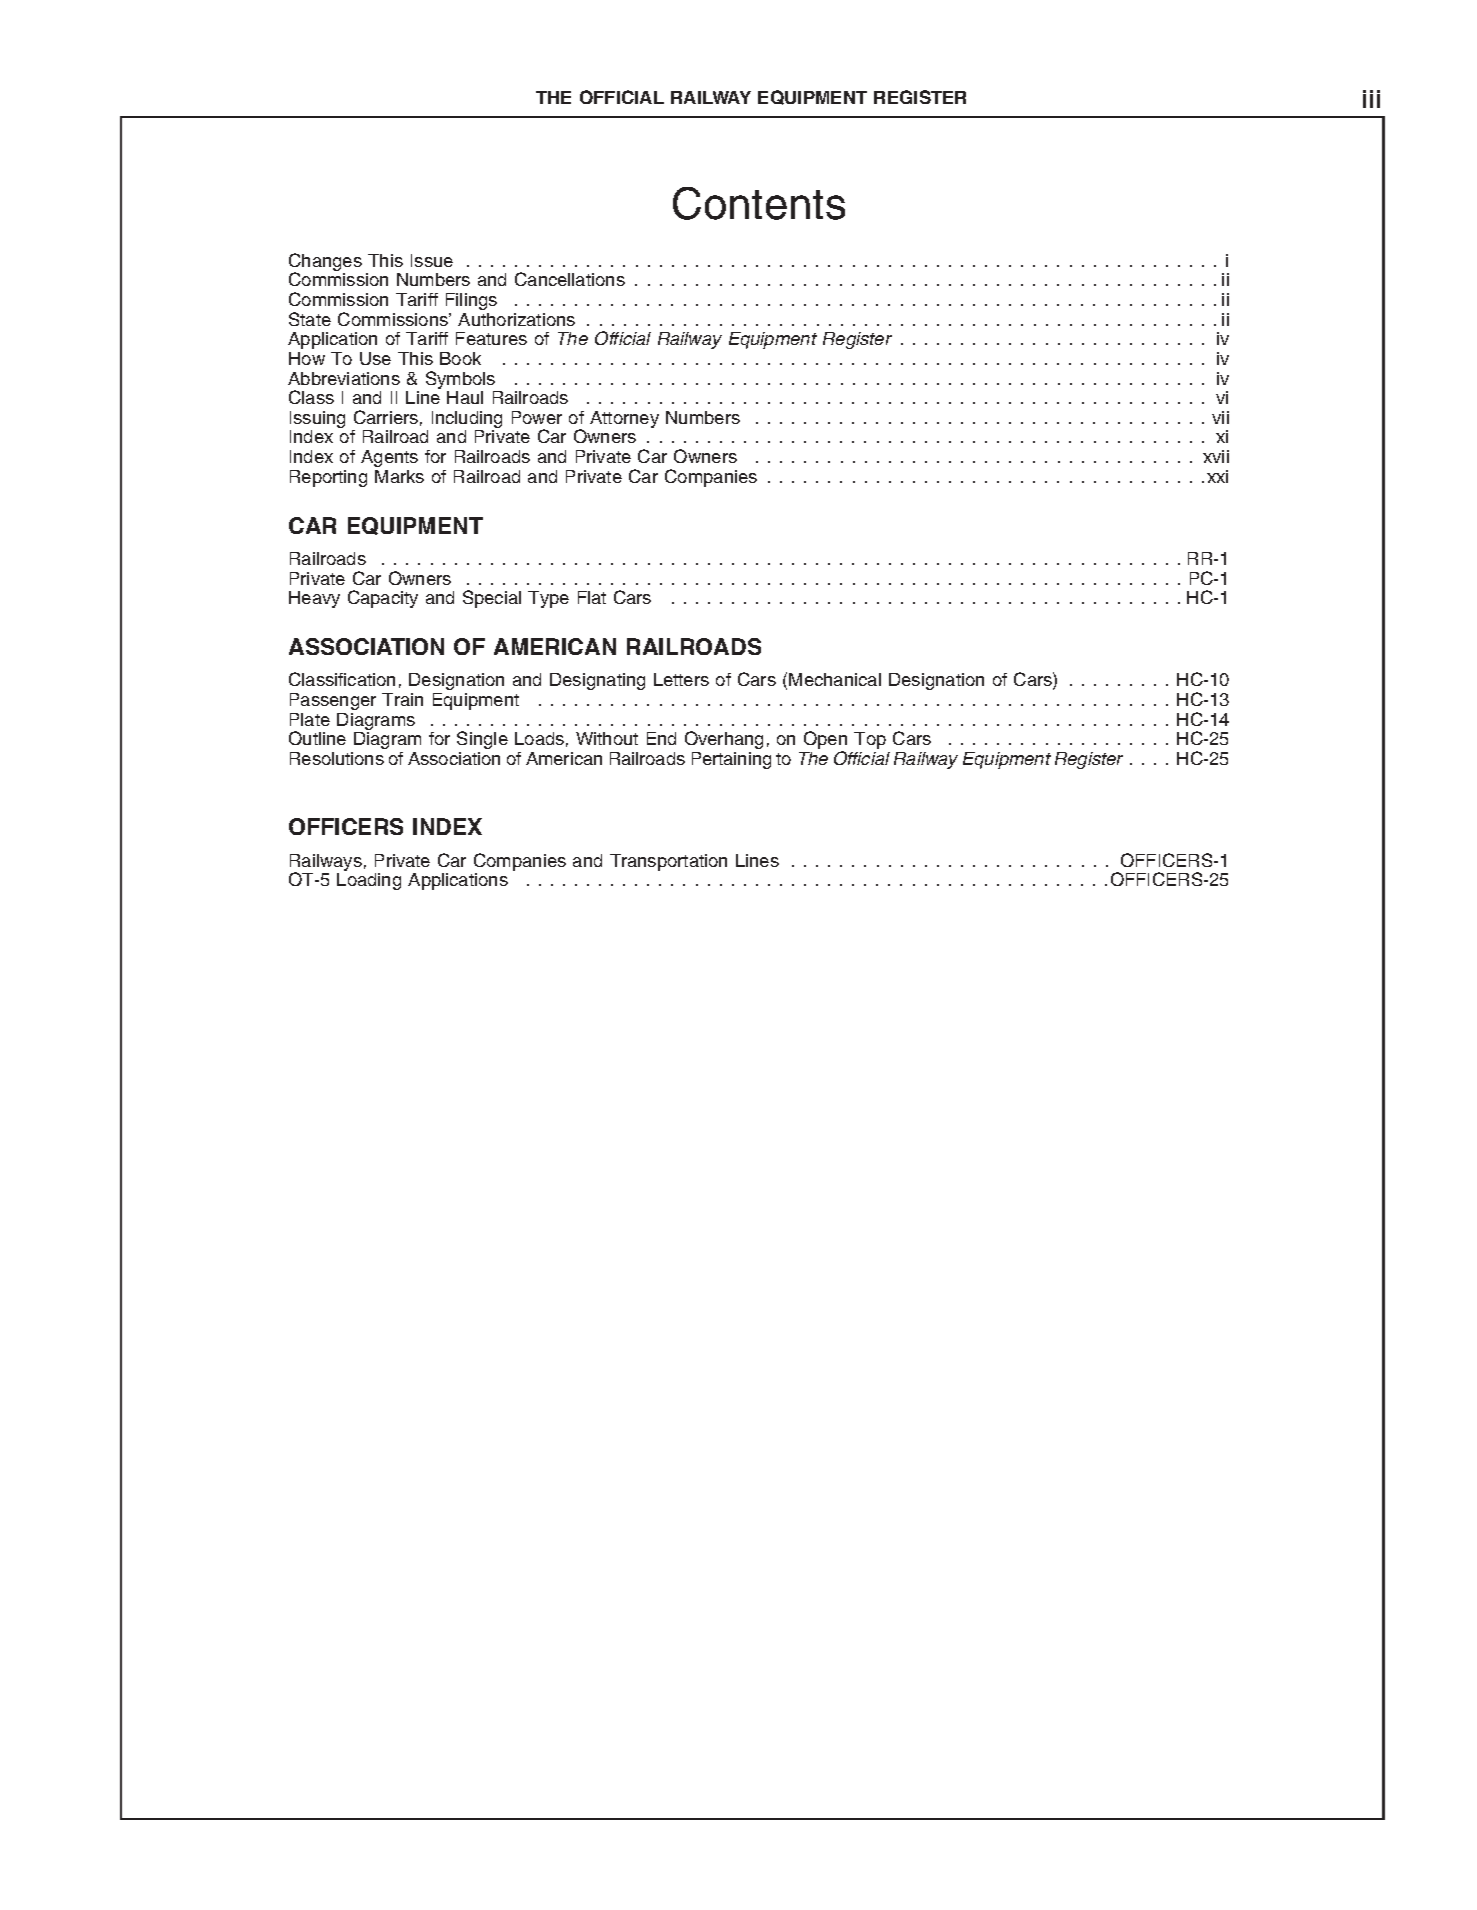 The height and width of the screenshot is (1910, 1477). Describe the element at coordinates (668, 862) in the screenshot. I see `Transportation` at that location.
